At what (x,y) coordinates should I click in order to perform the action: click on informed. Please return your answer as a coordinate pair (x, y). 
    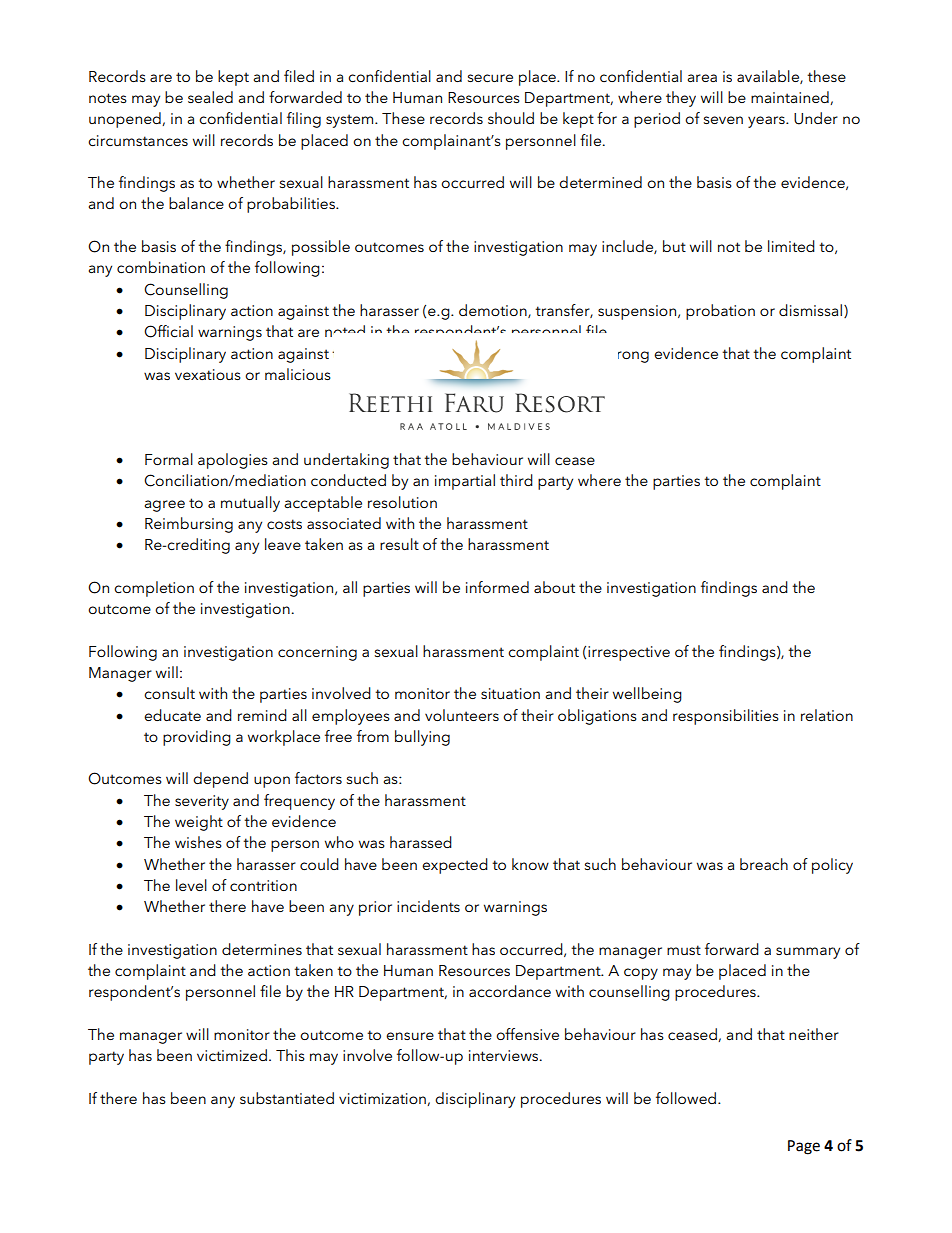
    Looking at the image, I should click on (497, 587).
